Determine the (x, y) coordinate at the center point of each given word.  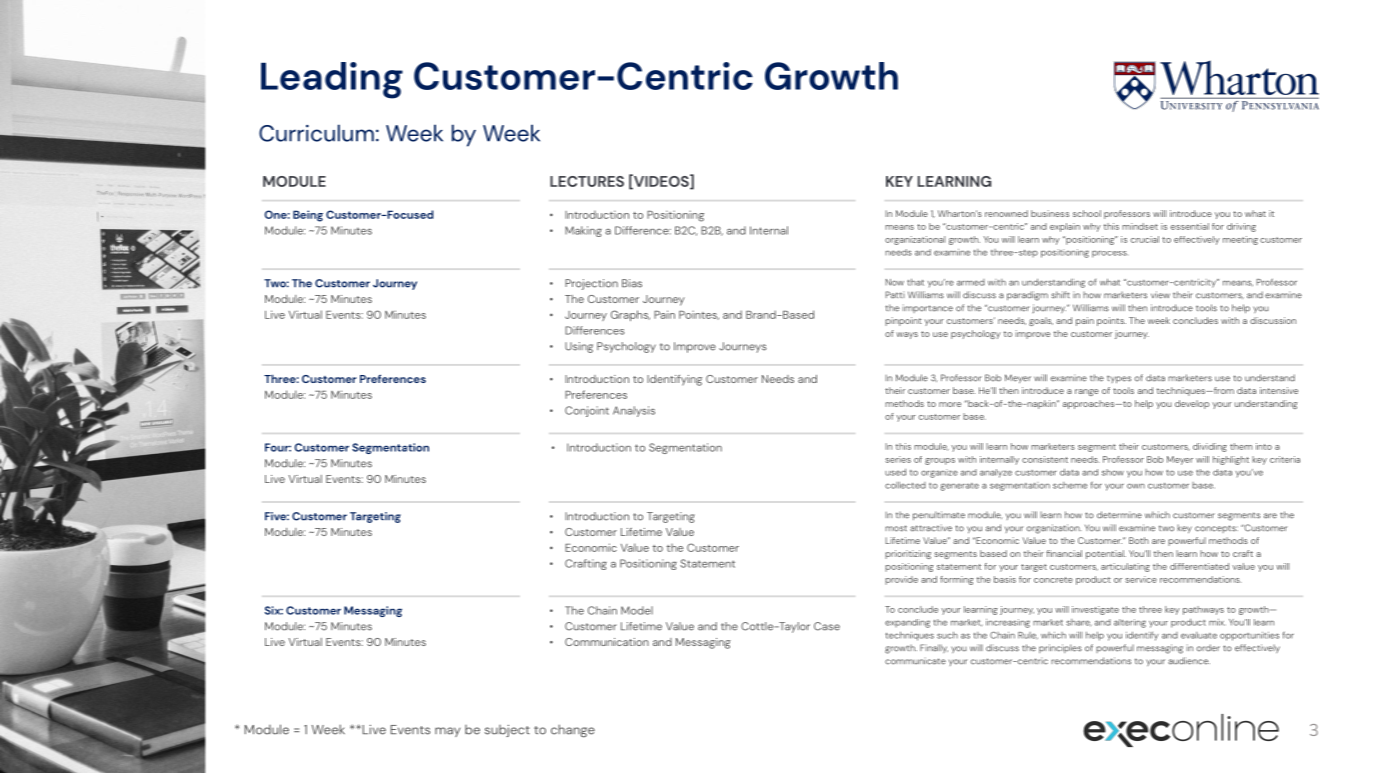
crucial (1145, 239)
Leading (332, 80)
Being (308, 216)
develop (1192, 404)
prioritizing (908, 554)
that (915, 282)
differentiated (1199, 566)
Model (637, 610)
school (1087, 213)
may (447, 732)
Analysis (634, 411)
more (950, 404)
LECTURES (587, 181)
